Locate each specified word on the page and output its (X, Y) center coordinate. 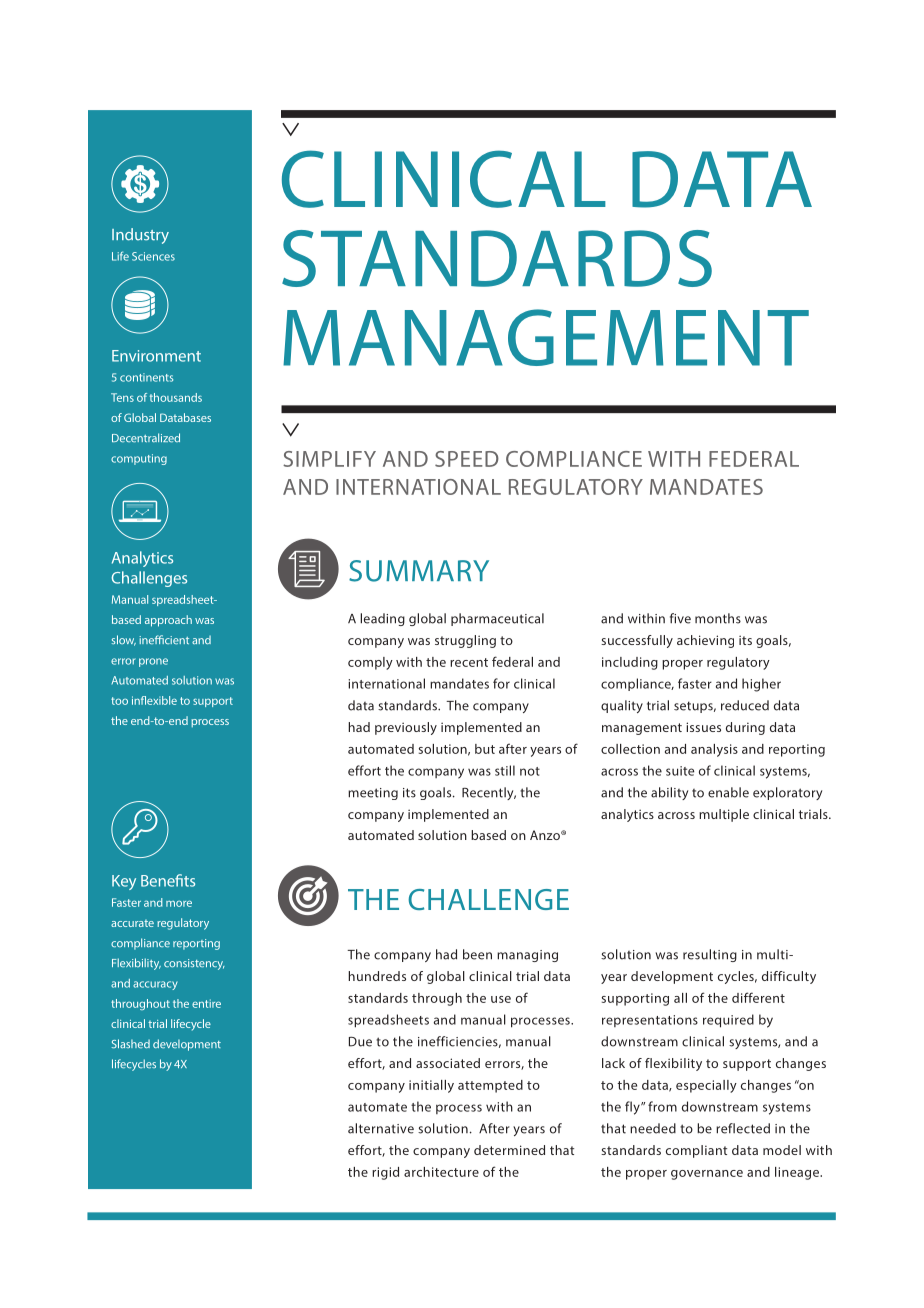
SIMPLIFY (329, 459)
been (477, 954)
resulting (710, 955)
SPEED (467, 459)
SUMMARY (419, 571)
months (718, 618)
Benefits (168, 880)
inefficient (164, 640)
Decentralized (146, 438)
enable (728, 792)
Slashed (130, 1044)
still (505, 770)
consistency (194, 964)
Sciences (153, 256)
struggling (465, 641)
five (680, 618)
